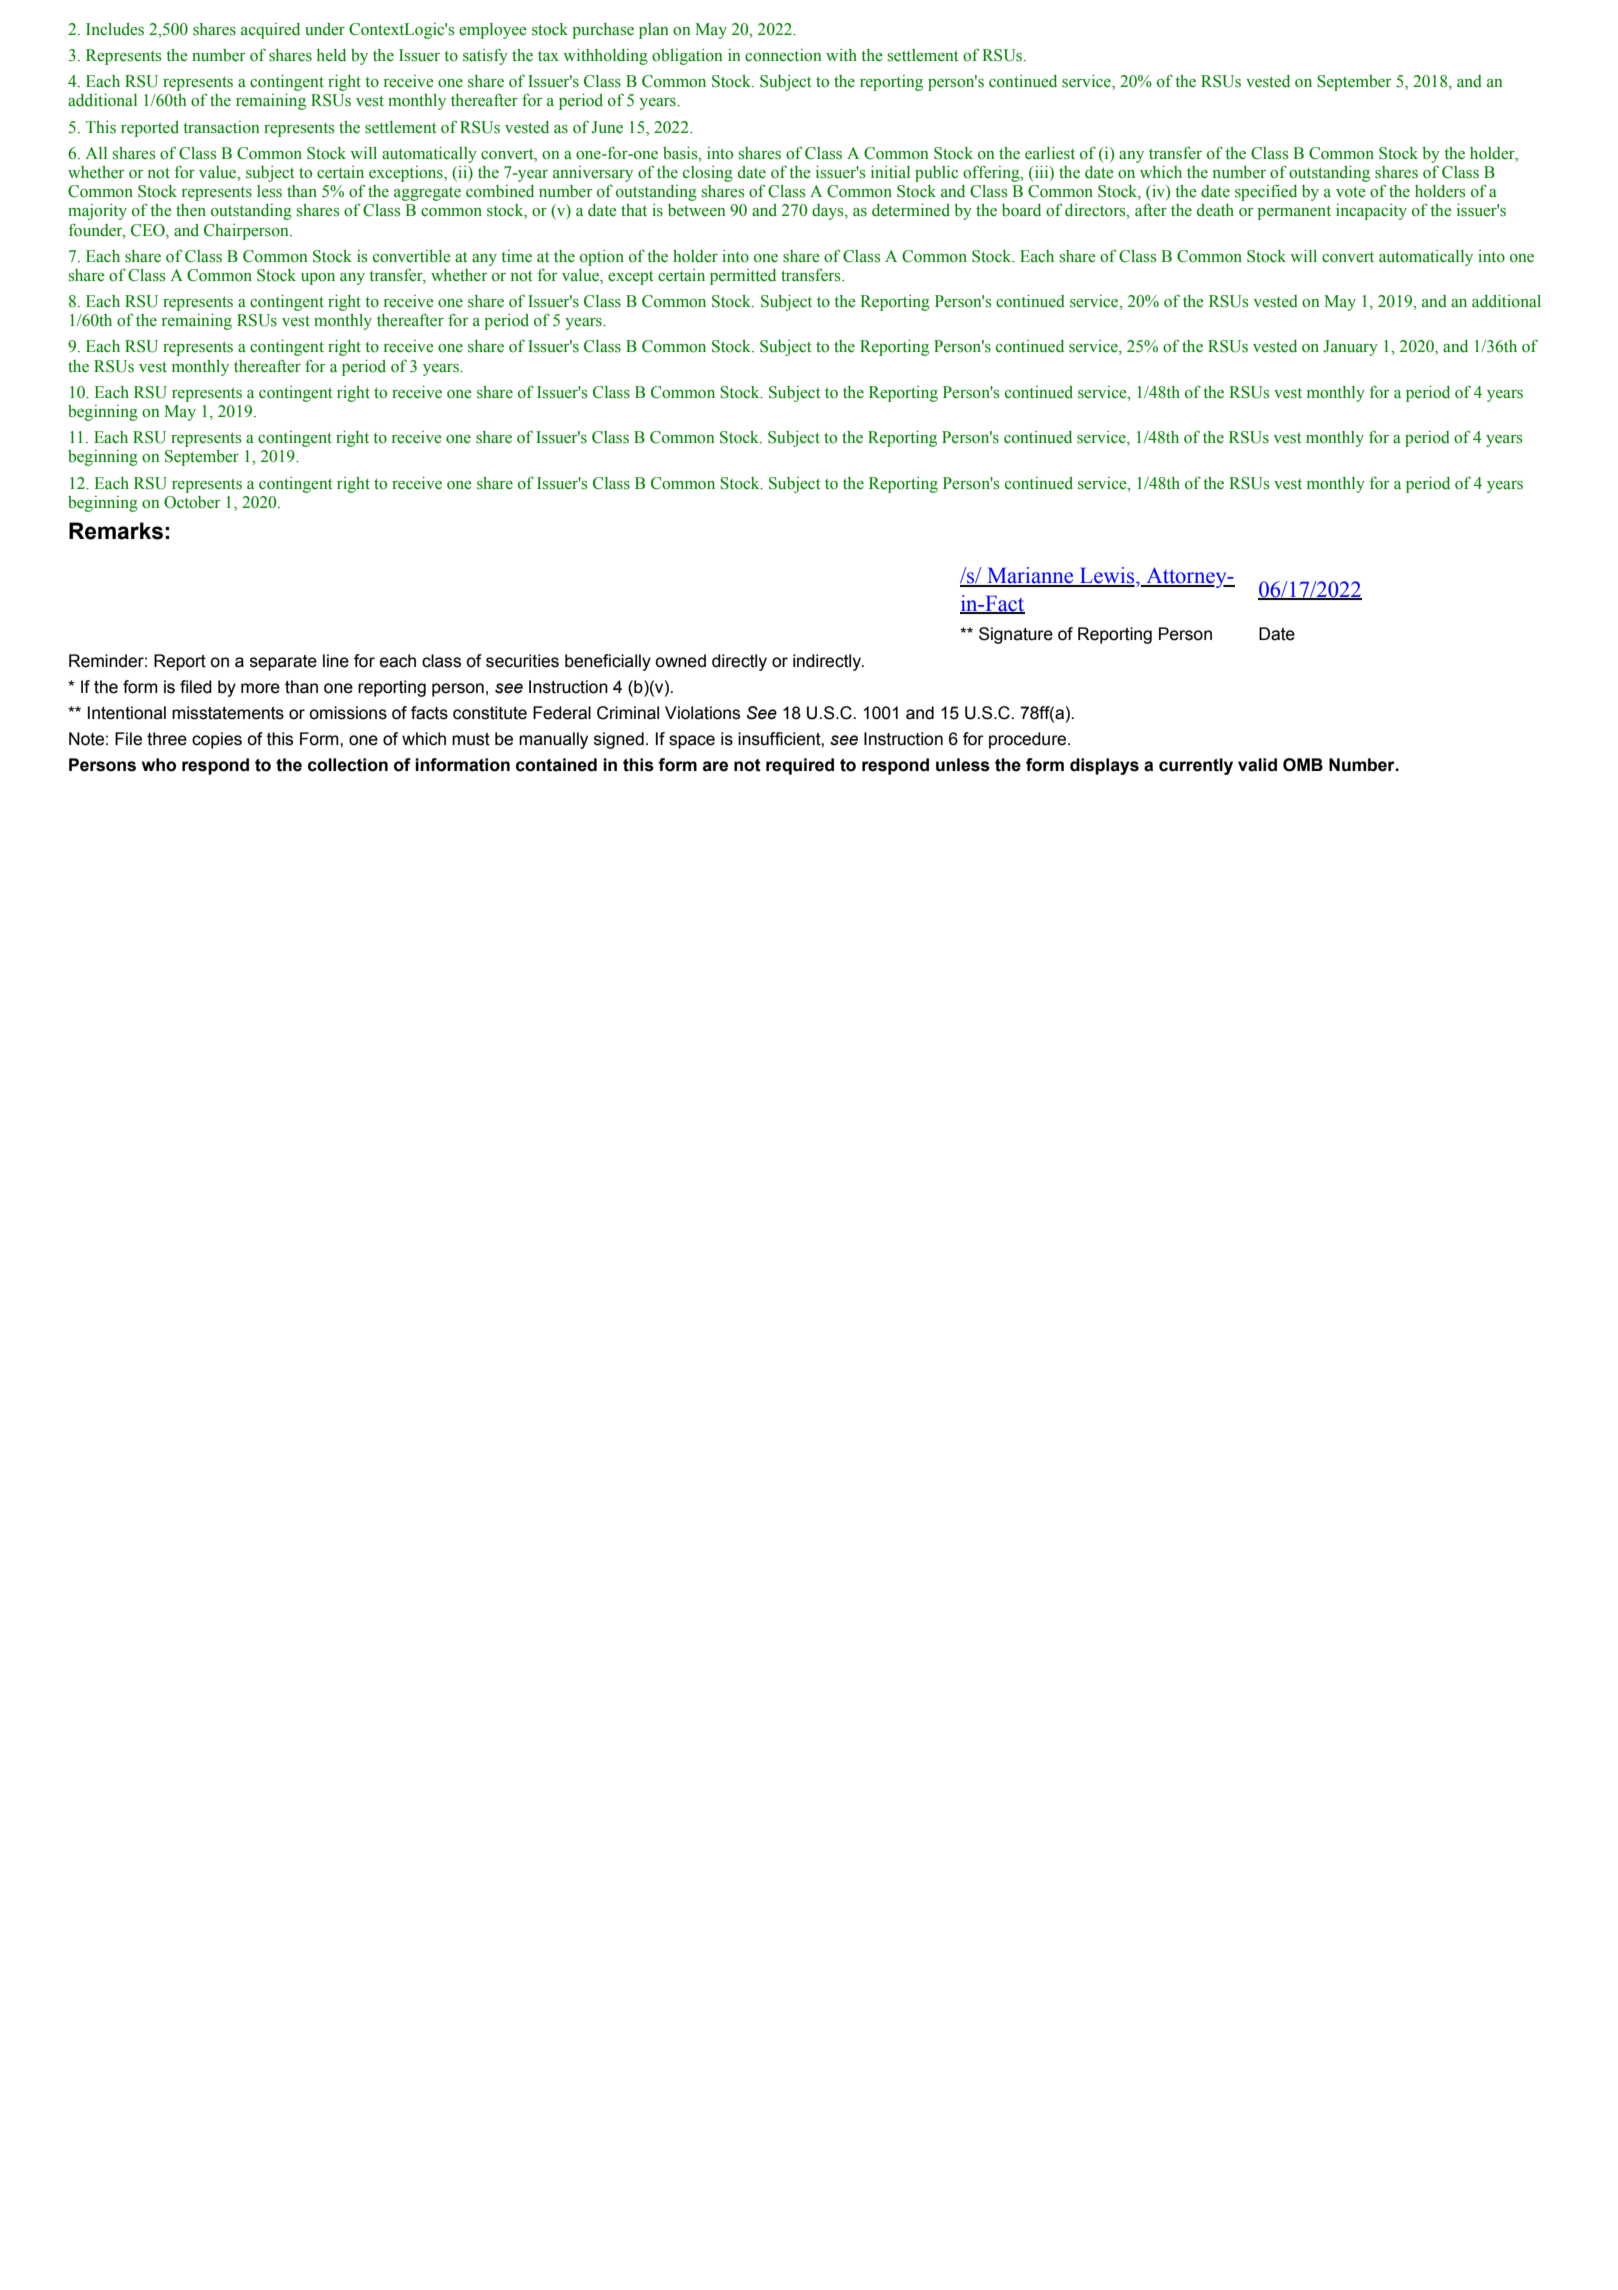 The width and height of the image is (1618, 2290). I want to click on Remarks, so click(116, 531).
